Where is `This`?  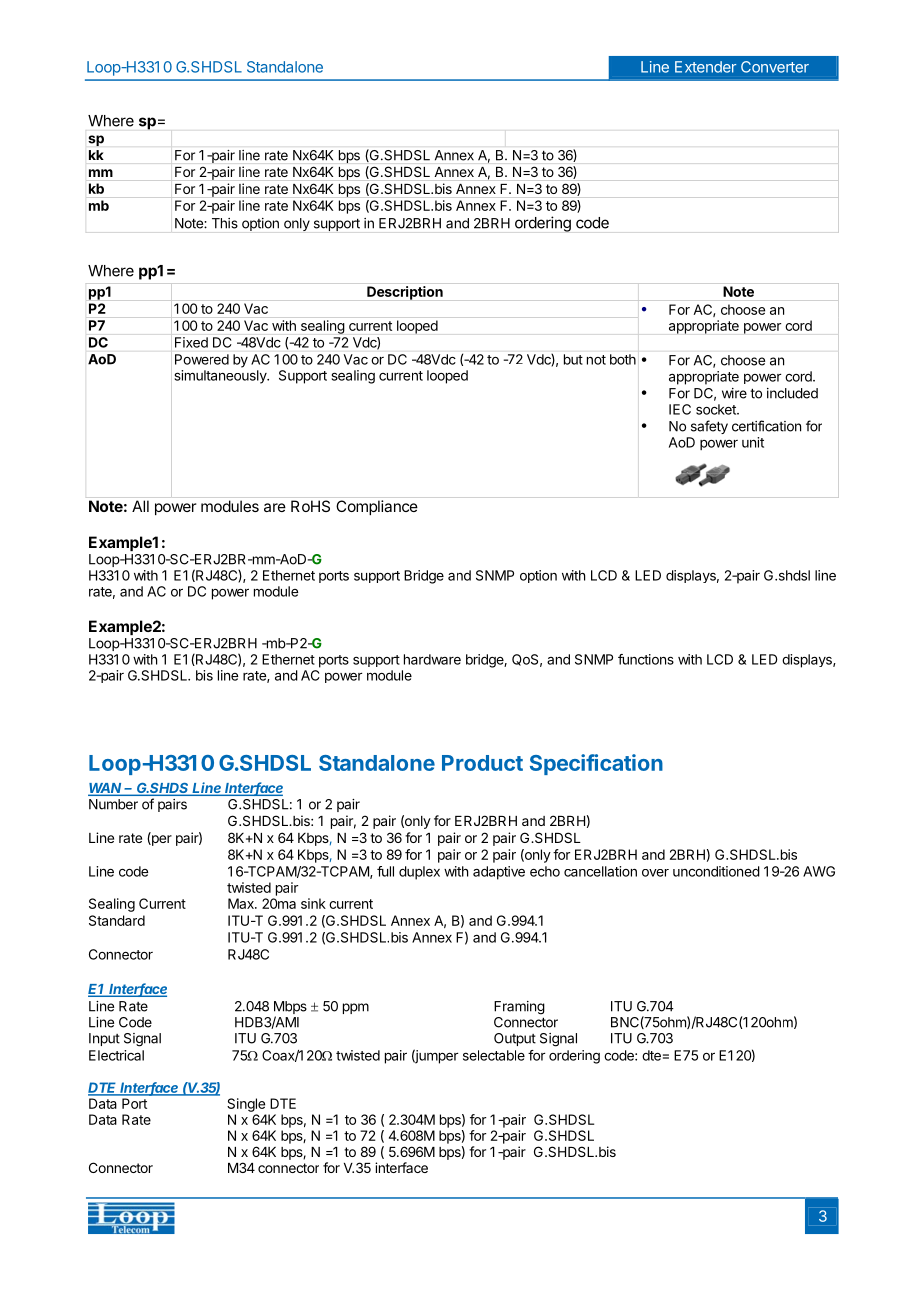
This is located at coordinates (225, 223).
